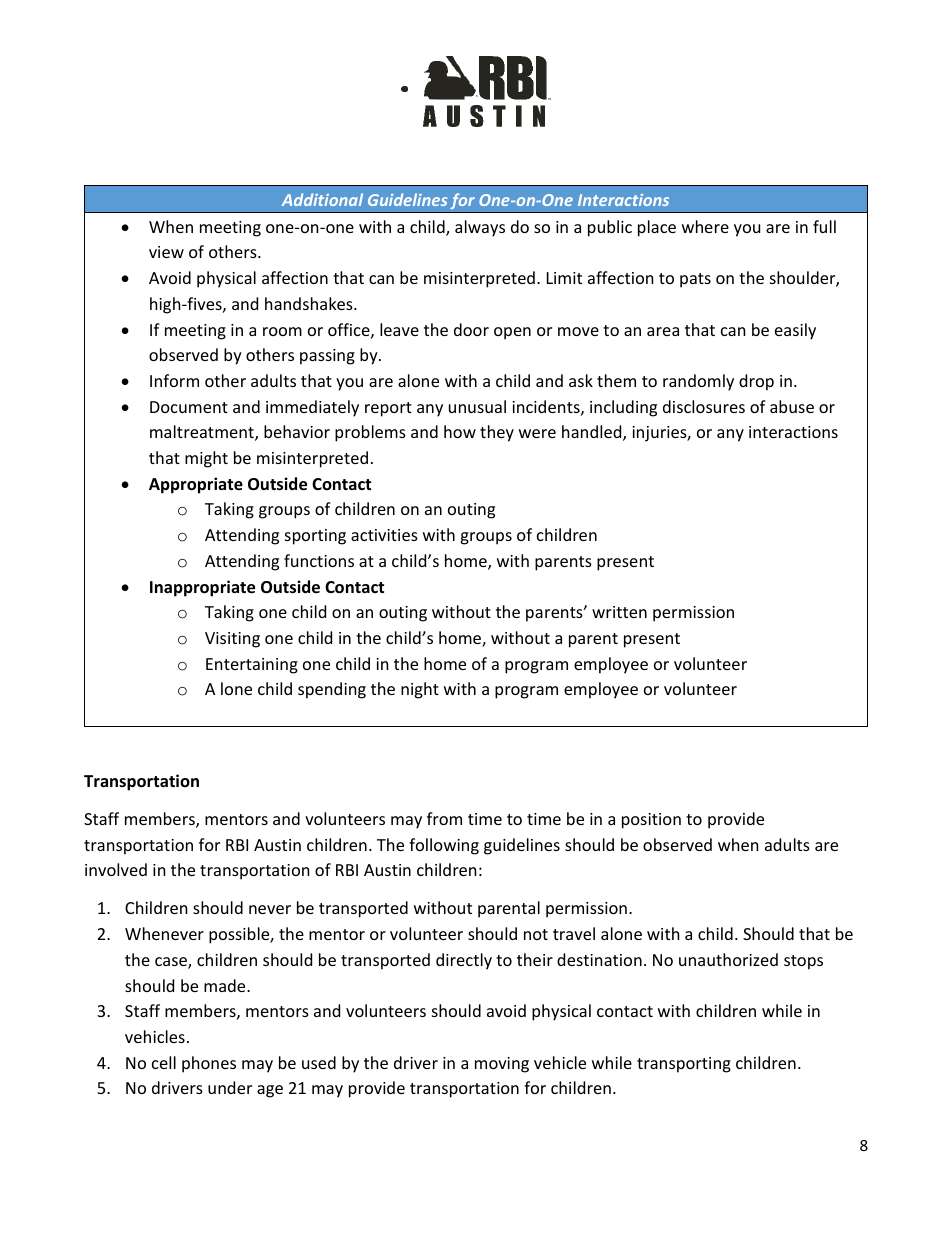 The height and width of the screenshot is (1233, 952). I want to click on night, so click(420, 690).
